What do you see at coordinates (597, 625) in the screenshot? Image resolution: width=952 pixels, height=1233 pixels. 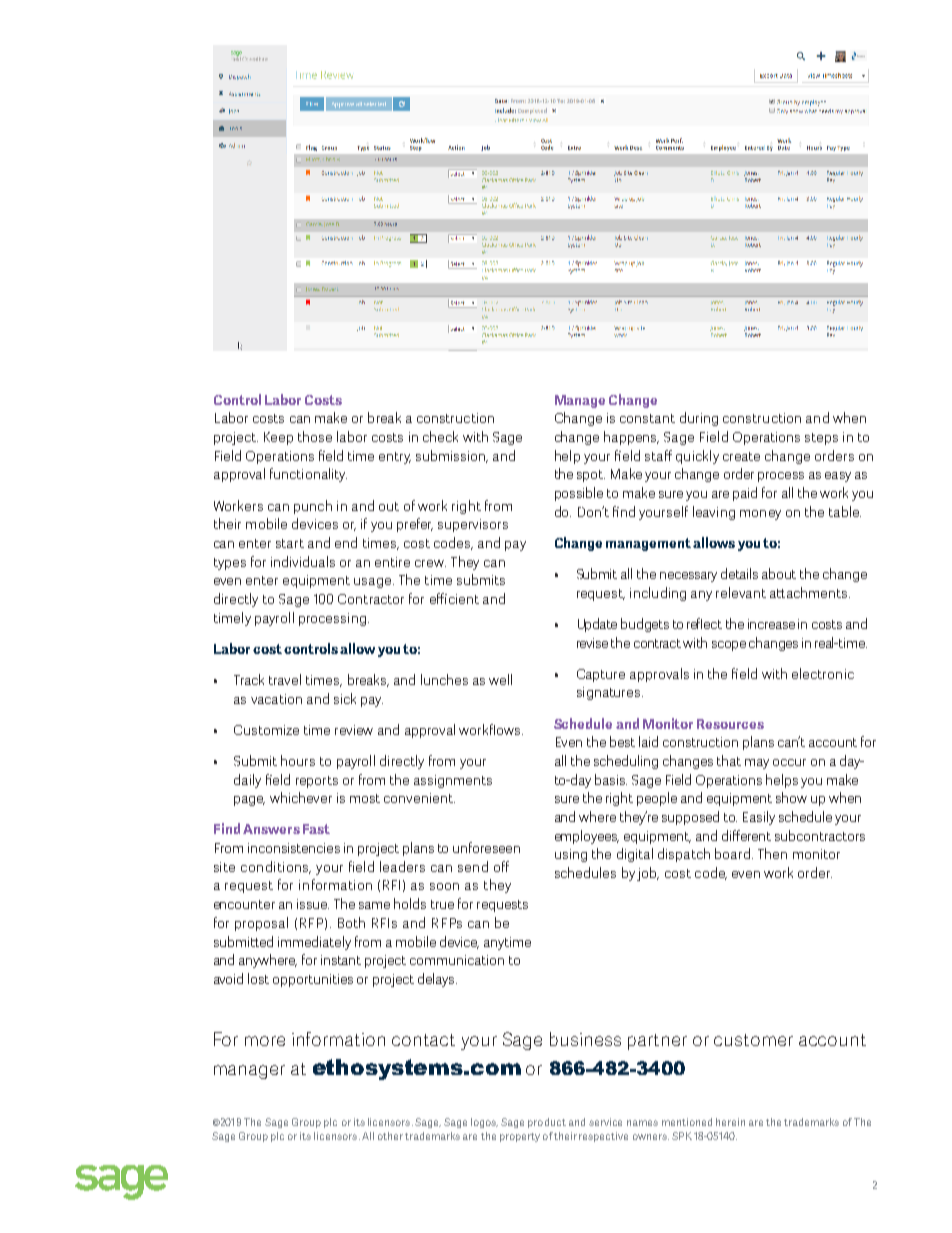 I see `Update` at bounding box center [597, 625].
